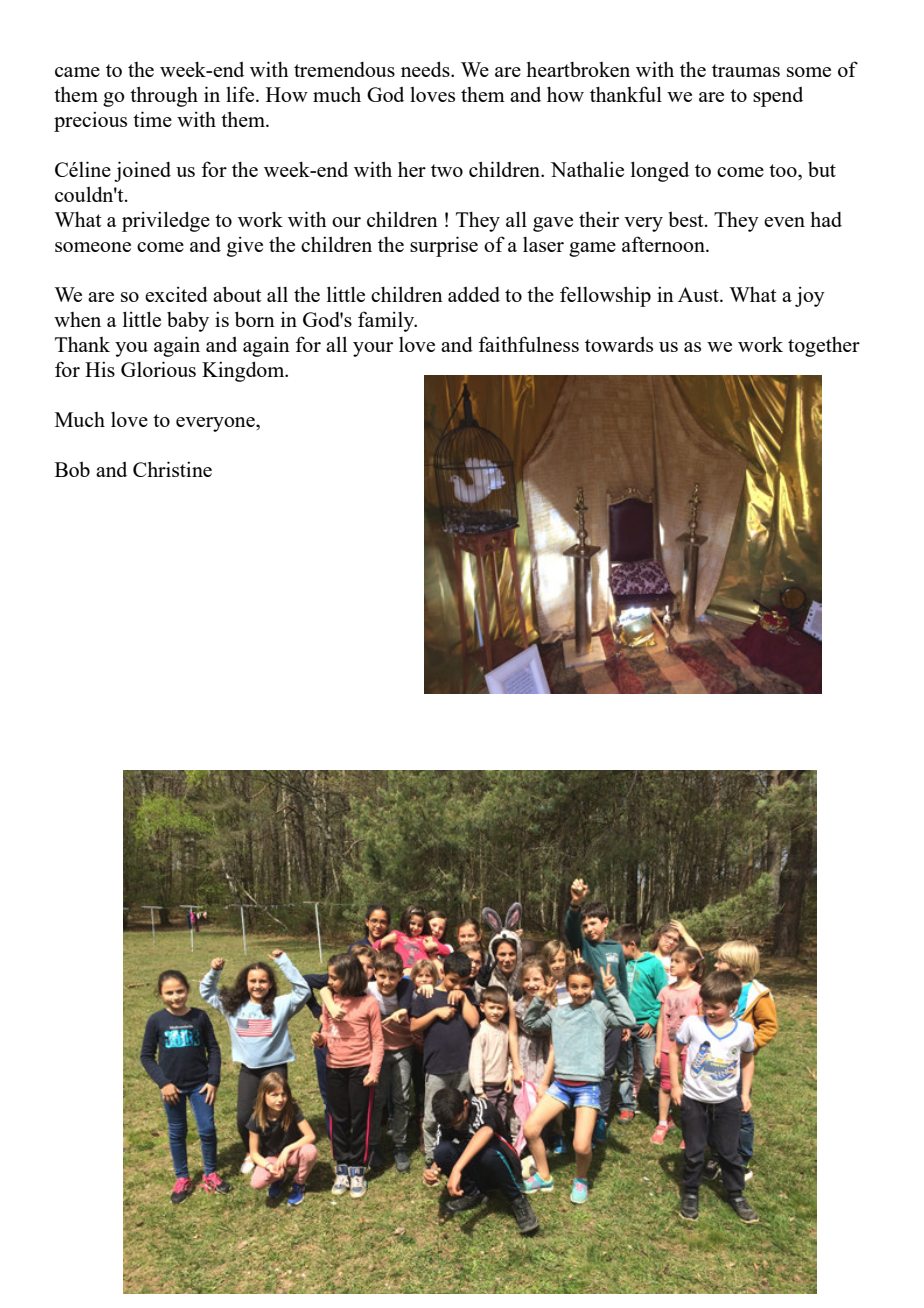 The image size is (924, 1308). What do you see at coordinates (176, 294) in the page?
I see `excited` at bounding box center [176, 294].
